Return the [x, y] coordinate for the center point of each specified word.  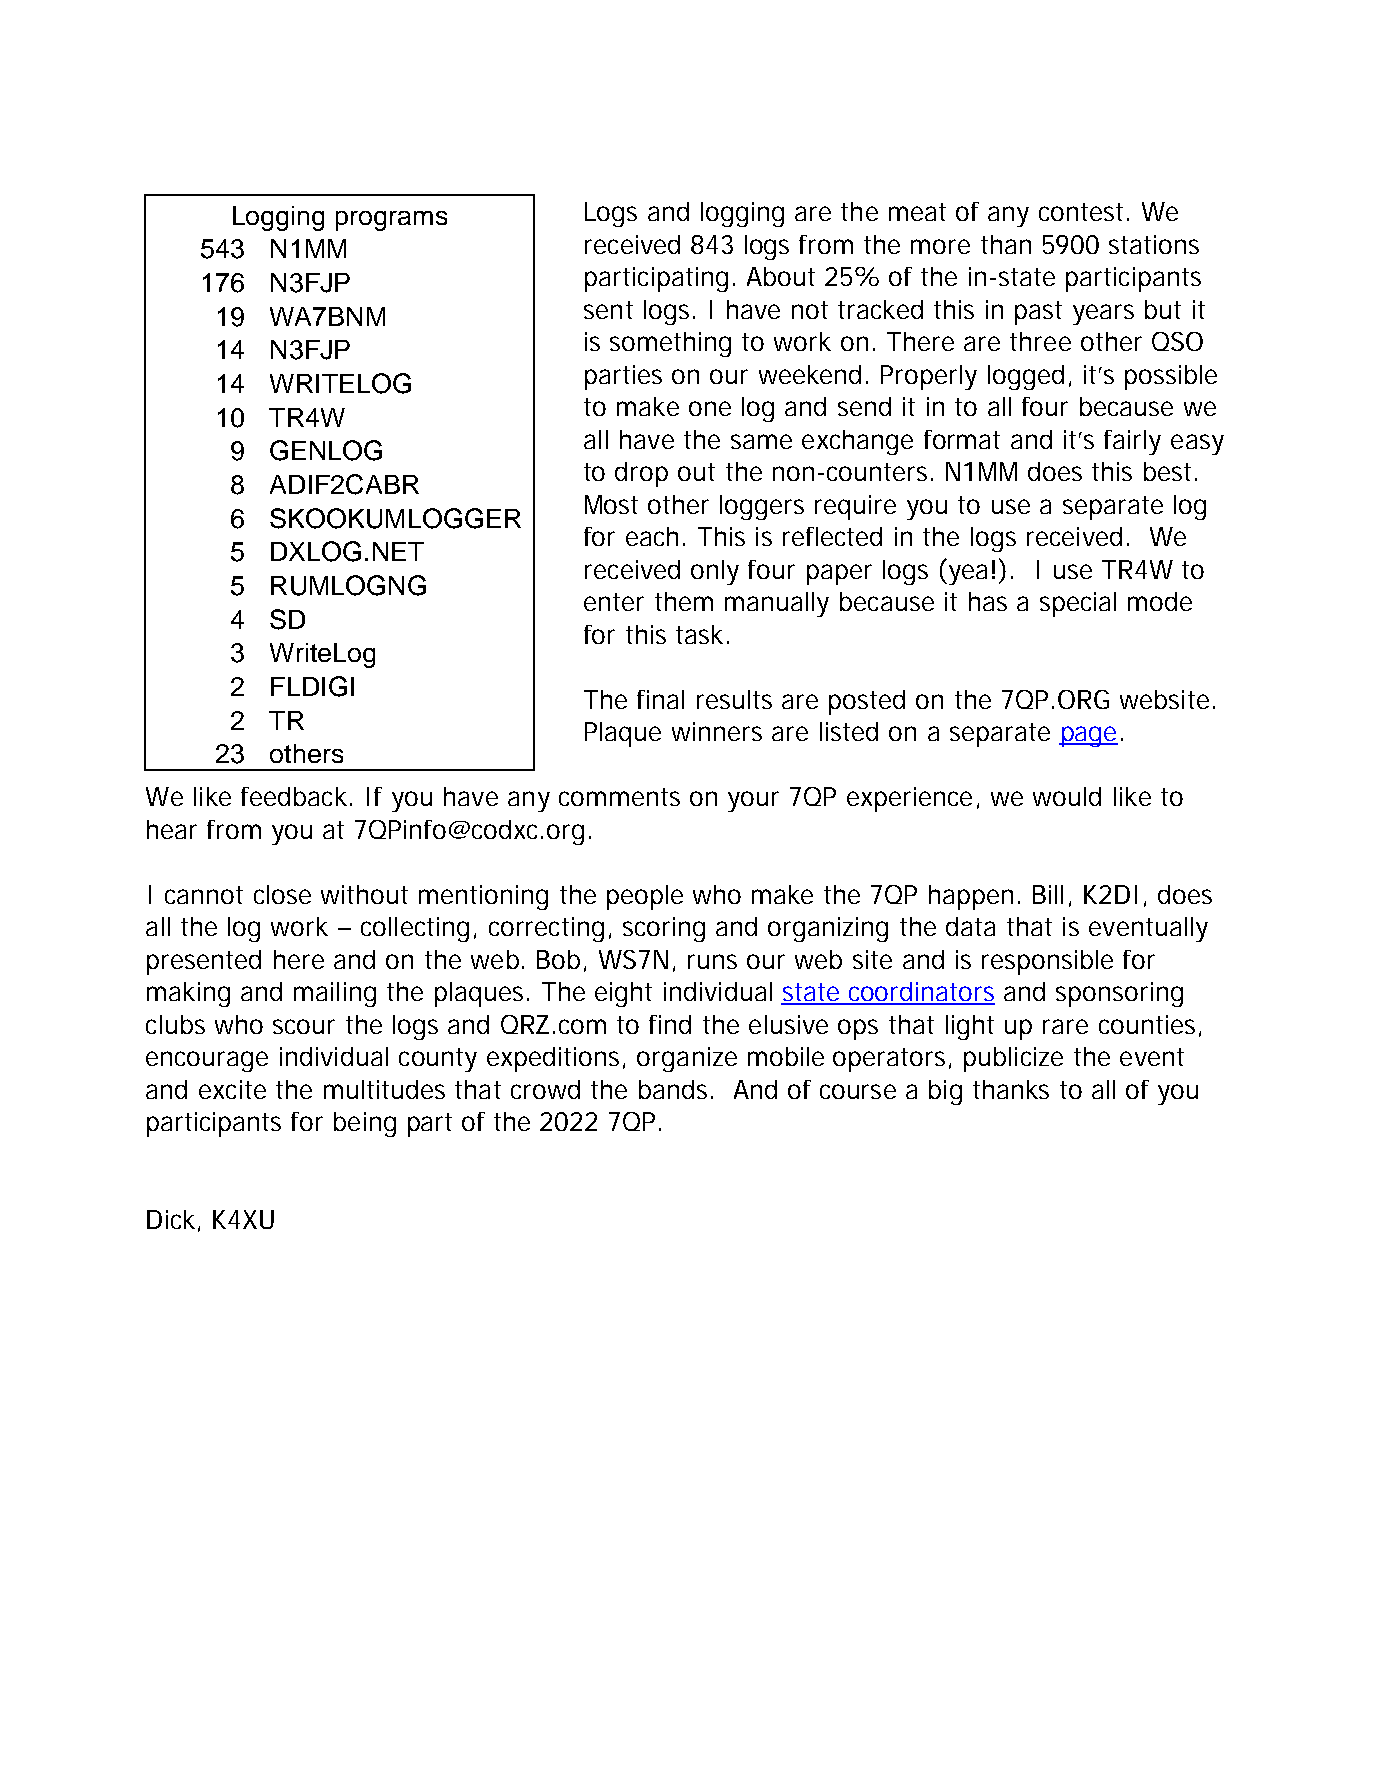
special [1078, 604]
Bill [1048, 894]
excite [232, 1089]
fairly [1132, 442]
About [781, 276]
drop [641, 474]
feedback [294, 796]
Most [611, 504]
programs [391, 221]
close [282, 894]
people [645, 897]
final [660, 699]
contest [1081, 212]
